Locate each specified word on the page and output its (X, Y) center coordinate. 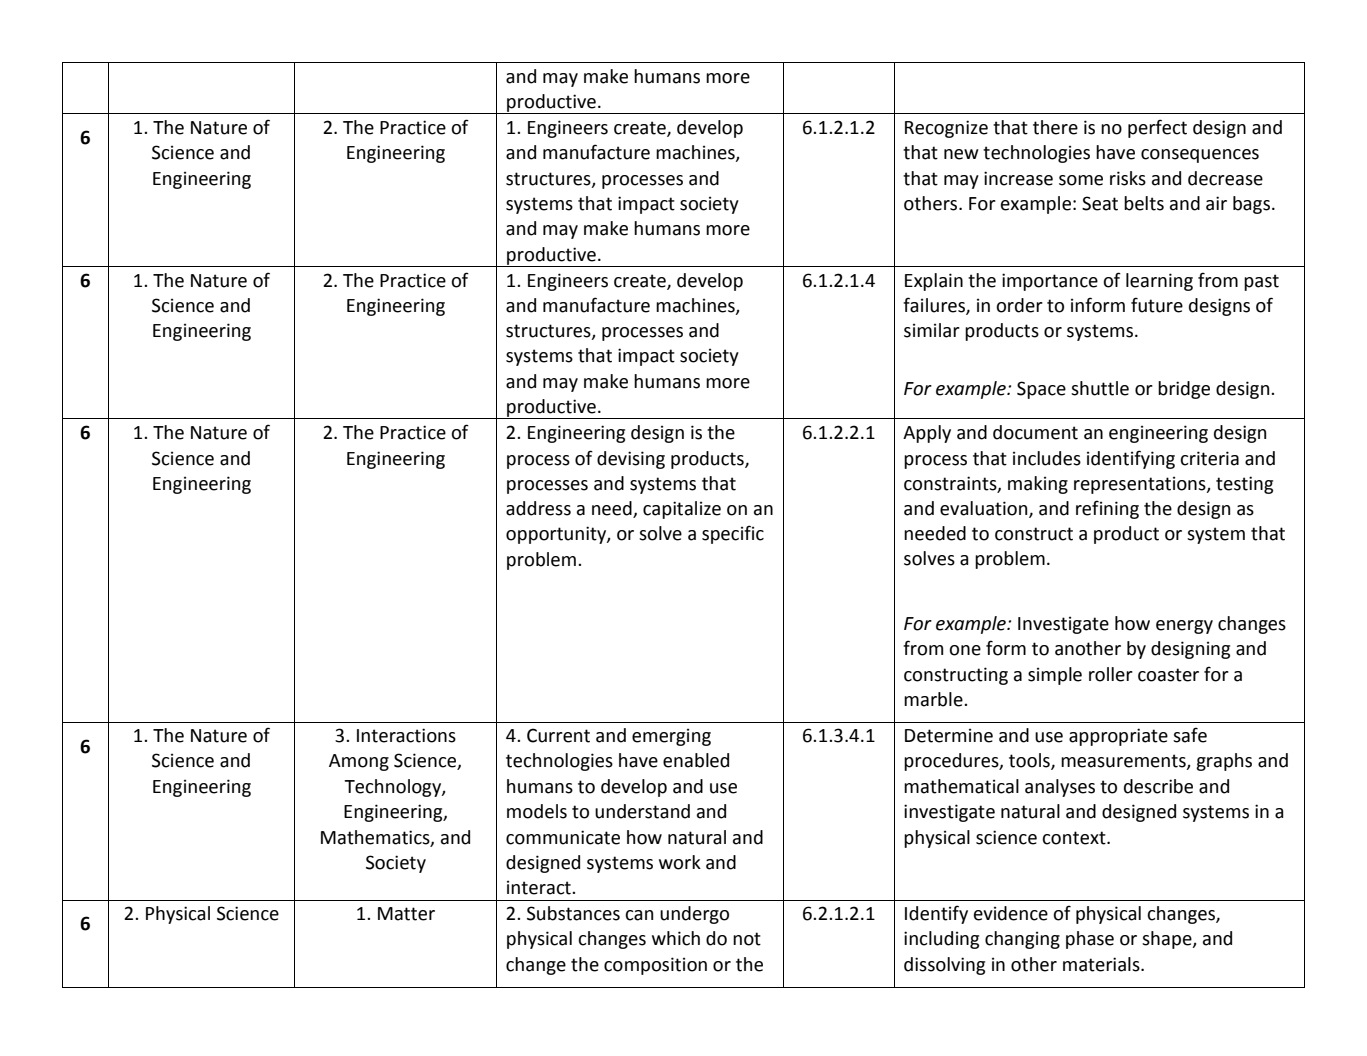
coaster (1168, 675)
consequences (1200, 156)
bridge (1184, 390)
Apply (927, 434)
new (961, 154)
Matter (406, 914)
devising (631, 460)
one (965, 650)
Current (558, 735)
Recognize (946, 129)
